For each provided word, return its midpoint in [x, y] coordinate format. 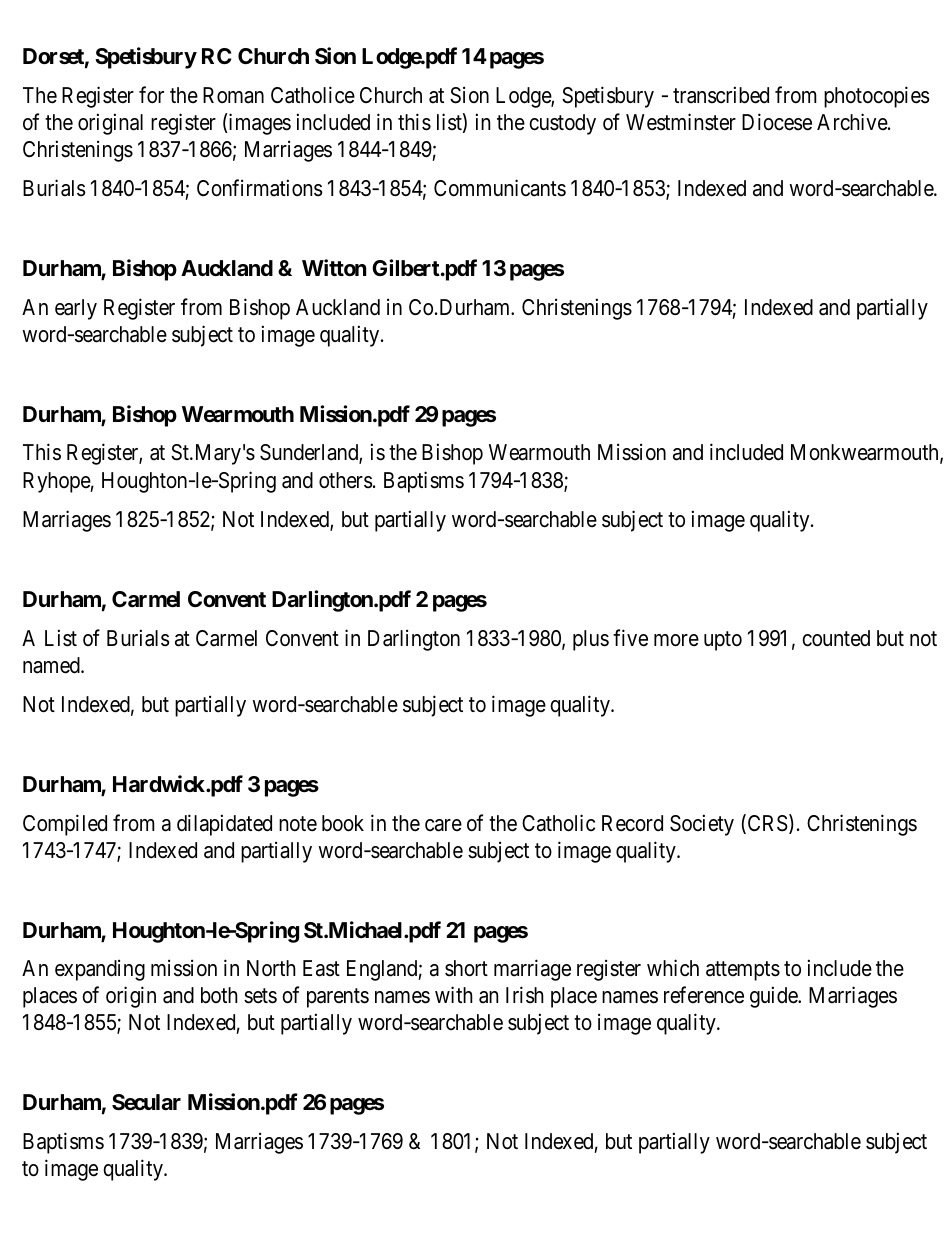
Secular [146, 1102]
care [443, 825]
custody [562, 124]
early [76, 309]
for [151, 95]
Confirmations [260, 188]
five [630, 638]
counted [836, 638]
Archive [853, 122]
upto [723, 641]
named [52, 665]
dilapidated [224, 825]
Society [702, 825]
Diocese [777, 122]
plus [591, 640]
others [346, 480]
